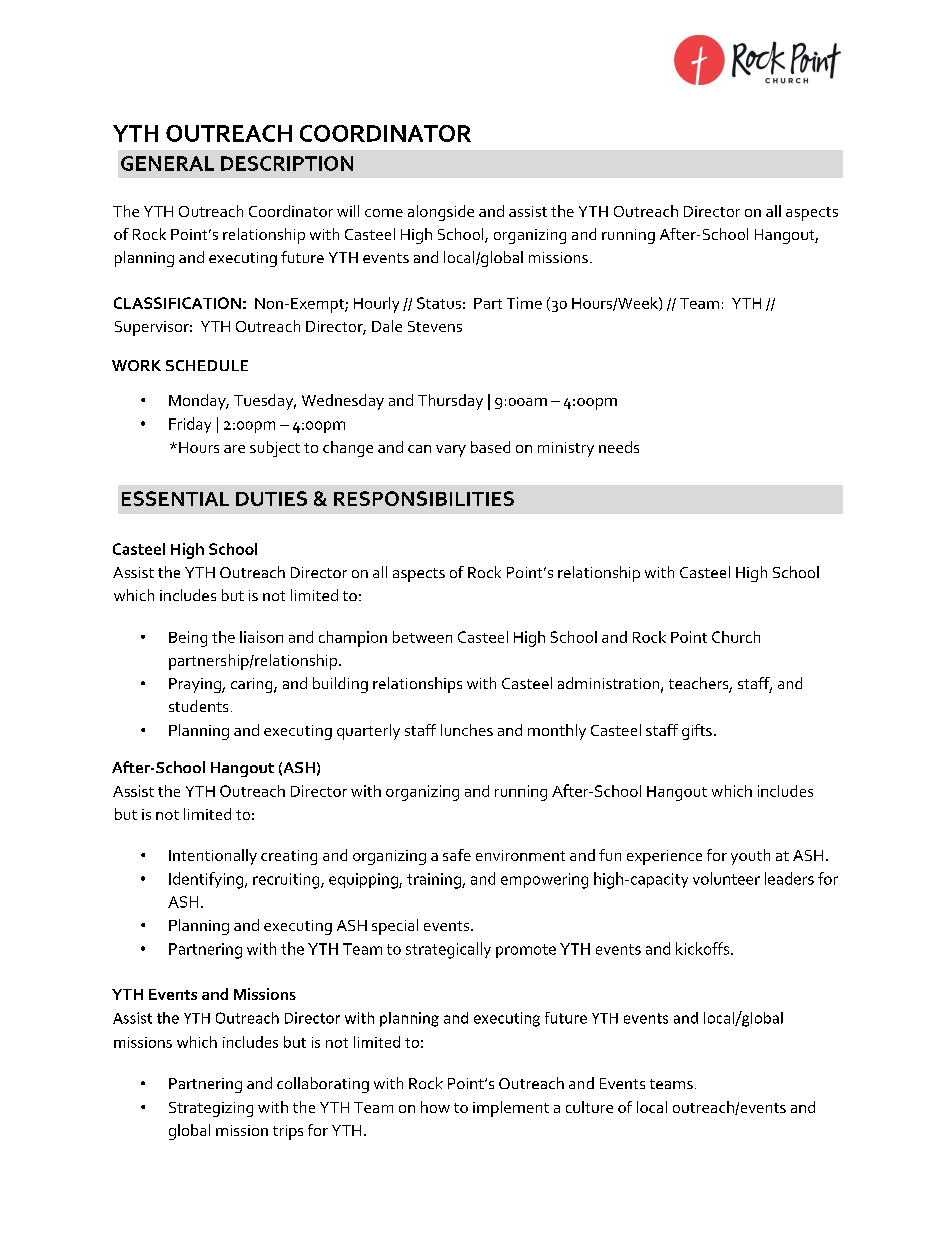 The width and height of the screenshot is (952, 1233). Describe the element at coordinates (167, 163) in the screenshot. I see `GENERAL` at that location.
